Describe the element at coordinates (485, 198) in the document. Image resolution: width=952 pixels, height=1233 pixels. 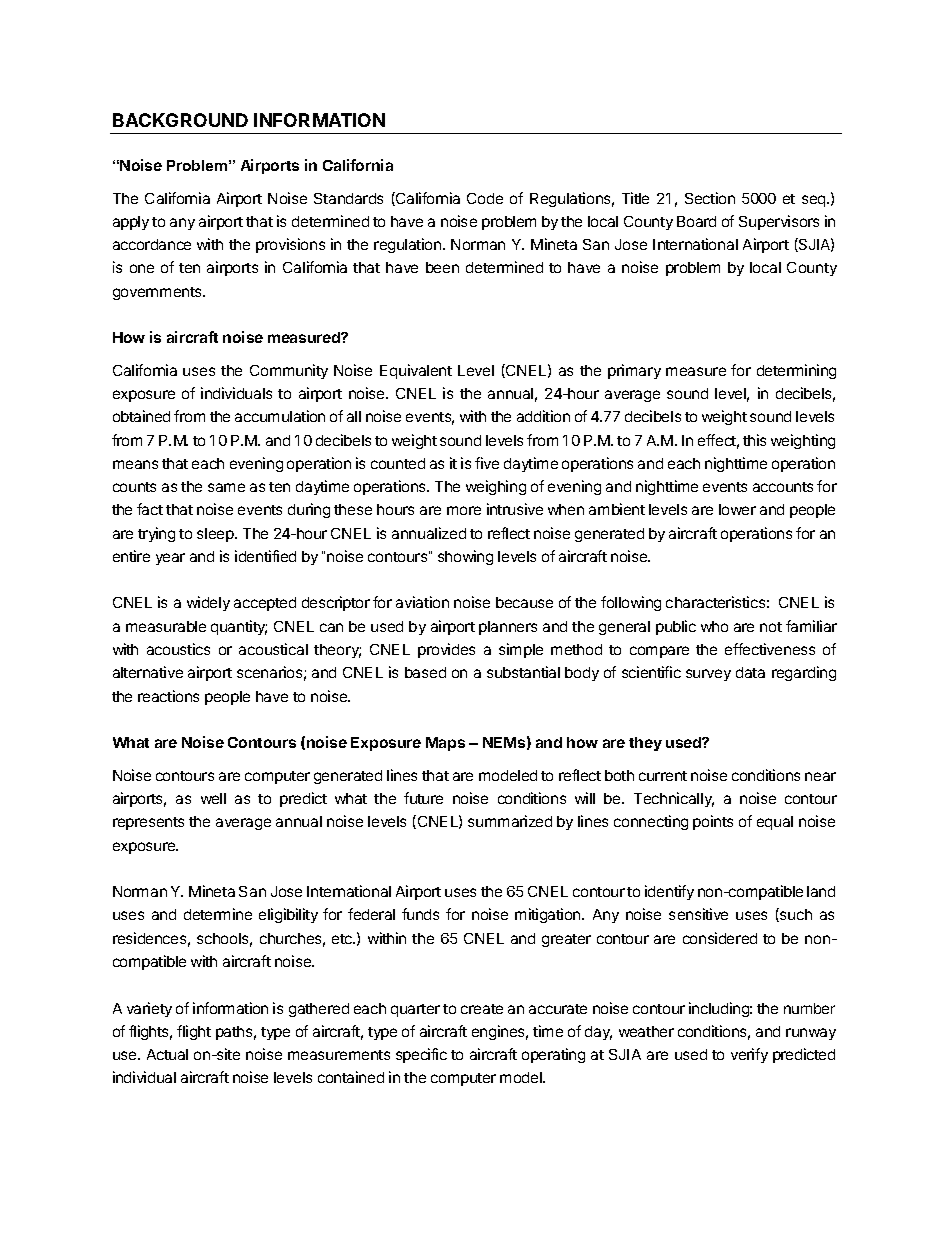
I see `Code` at that location.
